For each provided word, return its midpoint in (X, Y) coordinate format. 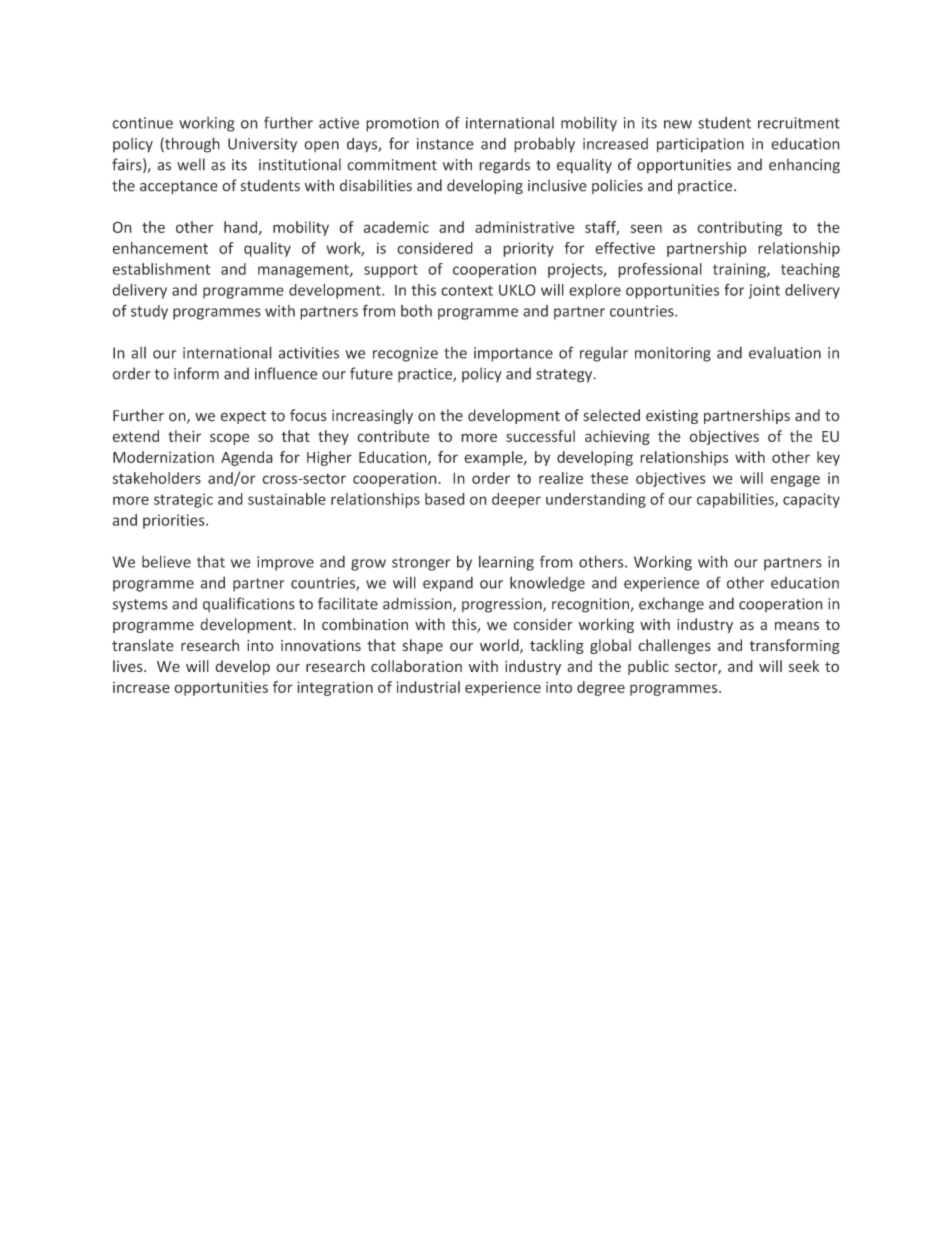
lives (129, 666)
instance (445, 144)
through (191, 145)
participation (700, 145)
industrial (428, 687)
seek (804, 666)
